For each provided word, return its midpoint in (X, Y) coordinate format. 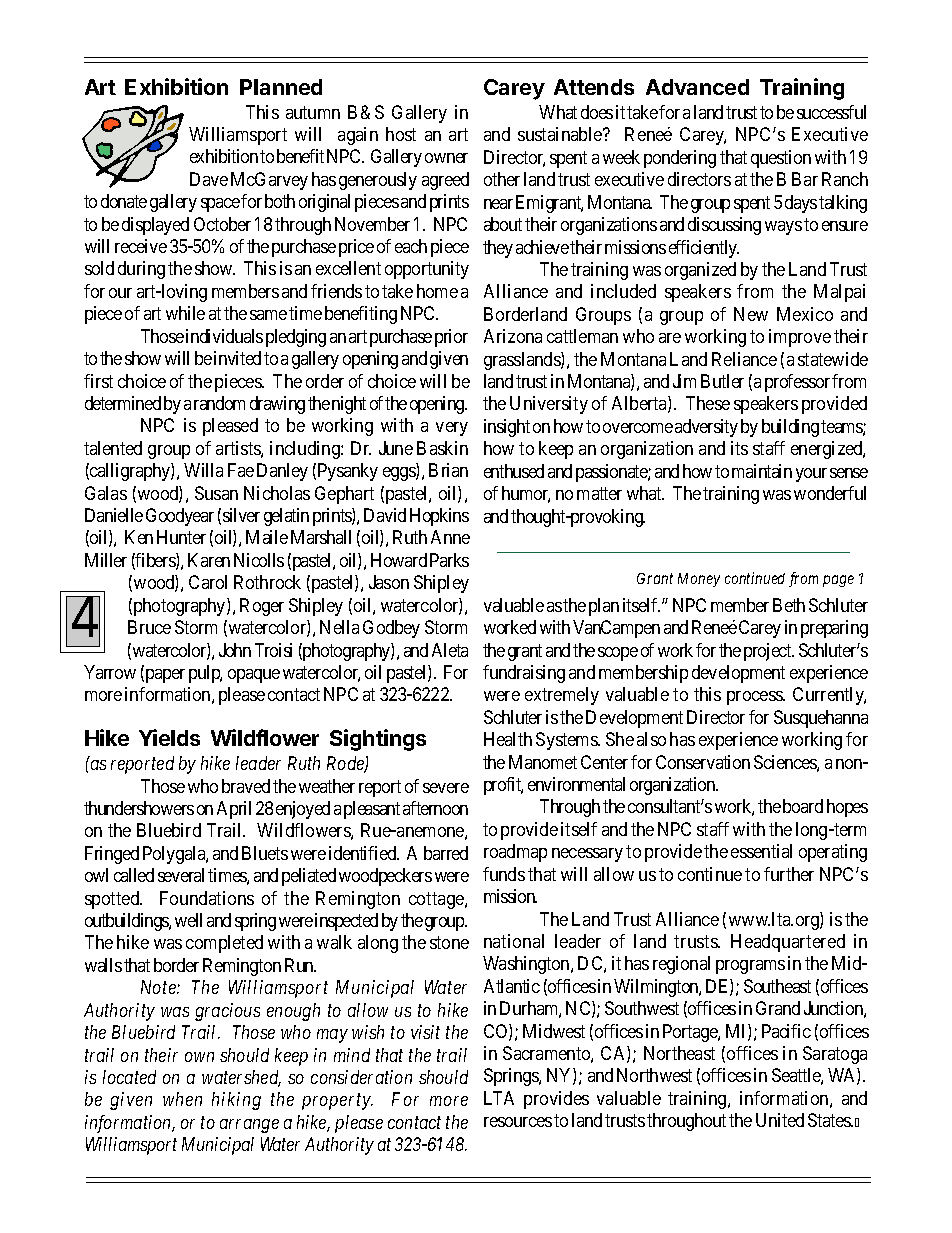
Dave (209, 179)
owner (446, 158)
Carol (208, 582)
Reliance (744, 359)
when (182, 1099)
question (781, 159)
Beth (789, 605)
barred (446, 853)
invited (237, 358)
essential (761, 851)
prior (451, 338)
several (181, 875)
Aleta (450, 650)
